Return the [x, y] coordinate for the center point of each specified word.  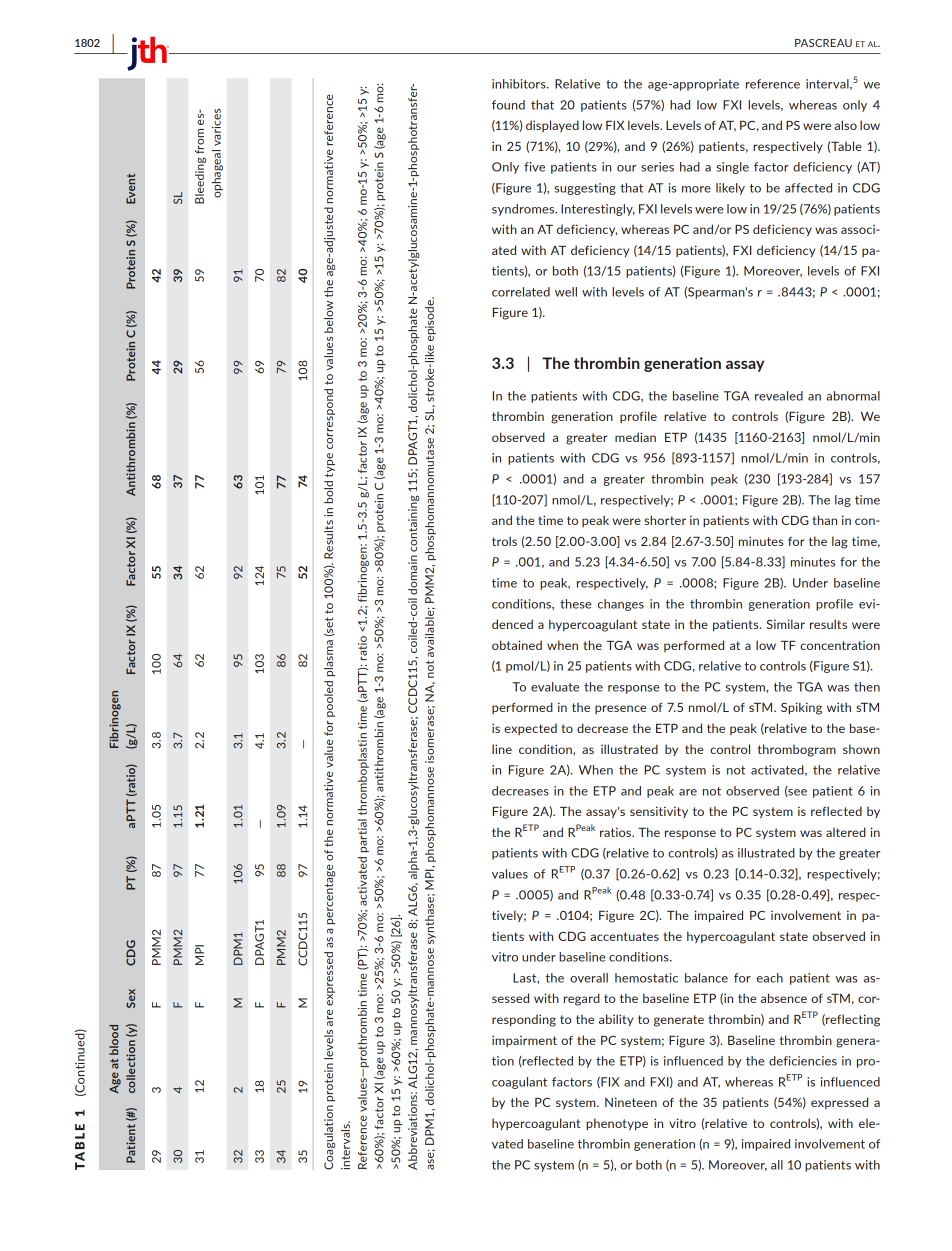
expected [530, 729]
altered [846, 832]
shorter [665, 520]
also [845, 125]
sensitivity [659, 812]
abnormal [853, 396]
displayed [552, 126]
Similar [786, 624]
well [566, 292]
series [657, 167]
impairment [524, 1041]
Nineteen [631, 1102]
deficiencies [803, 1061]
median [635, 437]
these [576, 604]
